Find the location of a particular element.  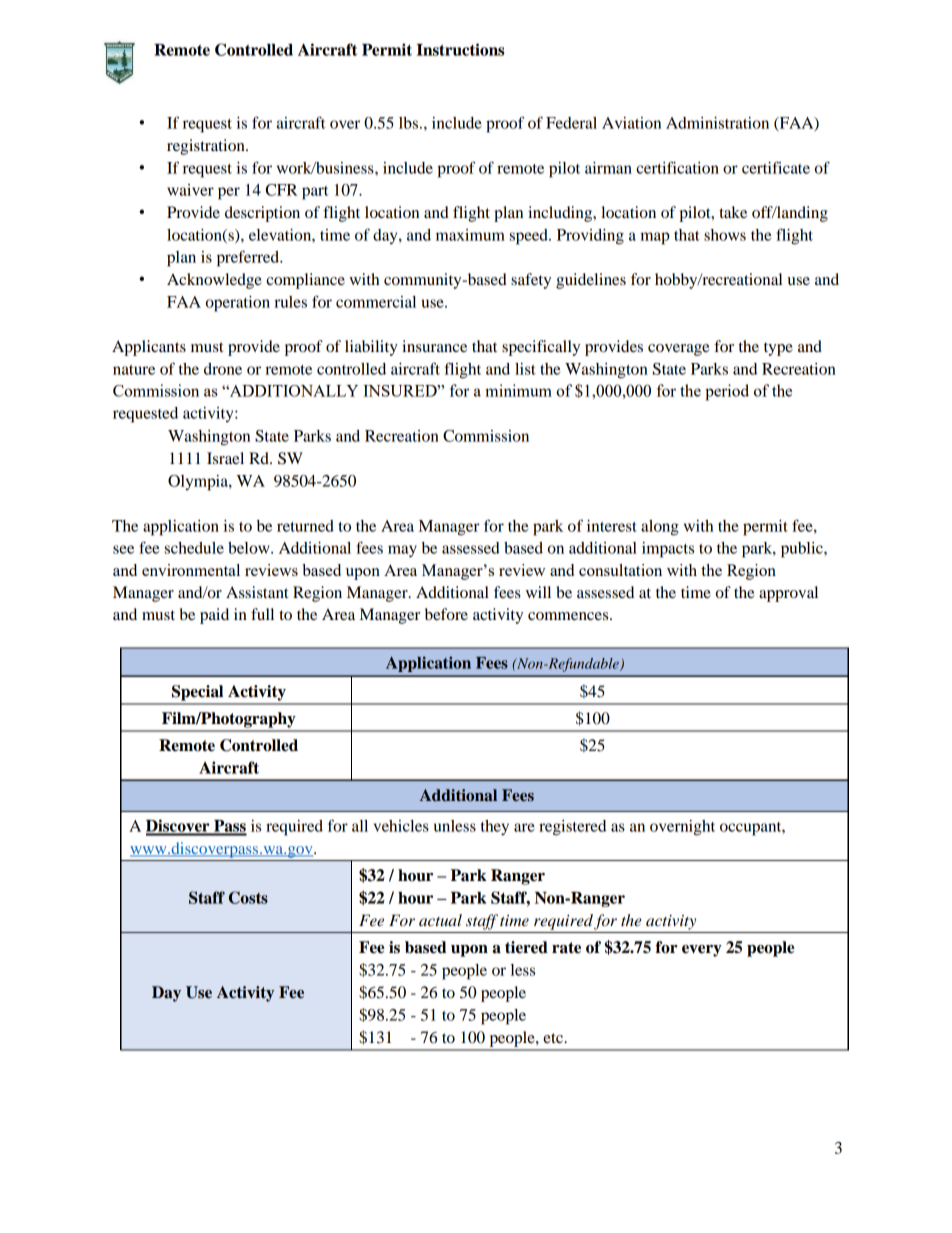

registration is located at coordinates (207, 147).
